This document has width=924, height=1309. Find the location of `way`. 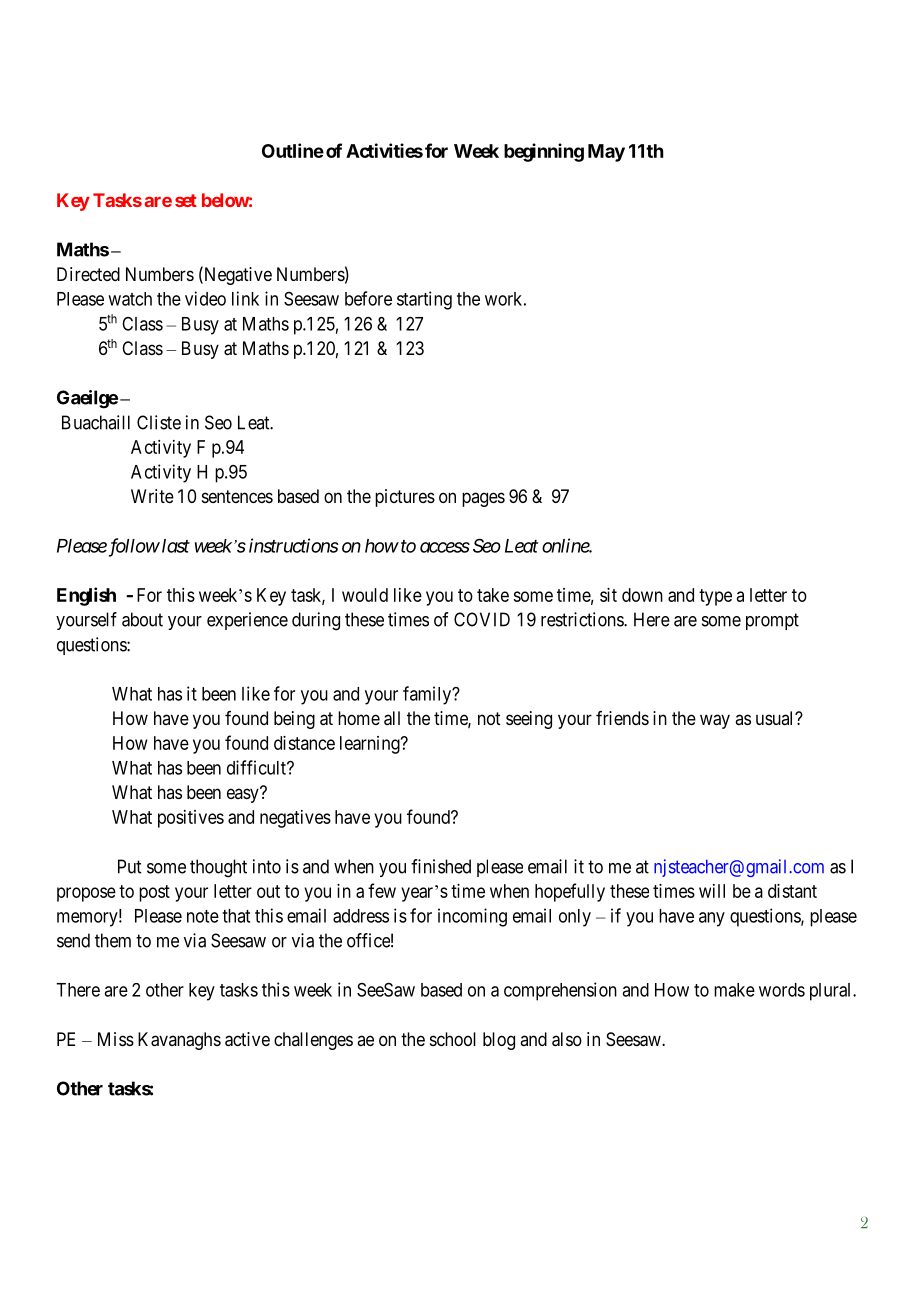

way is located at coordinates (715, 721).
